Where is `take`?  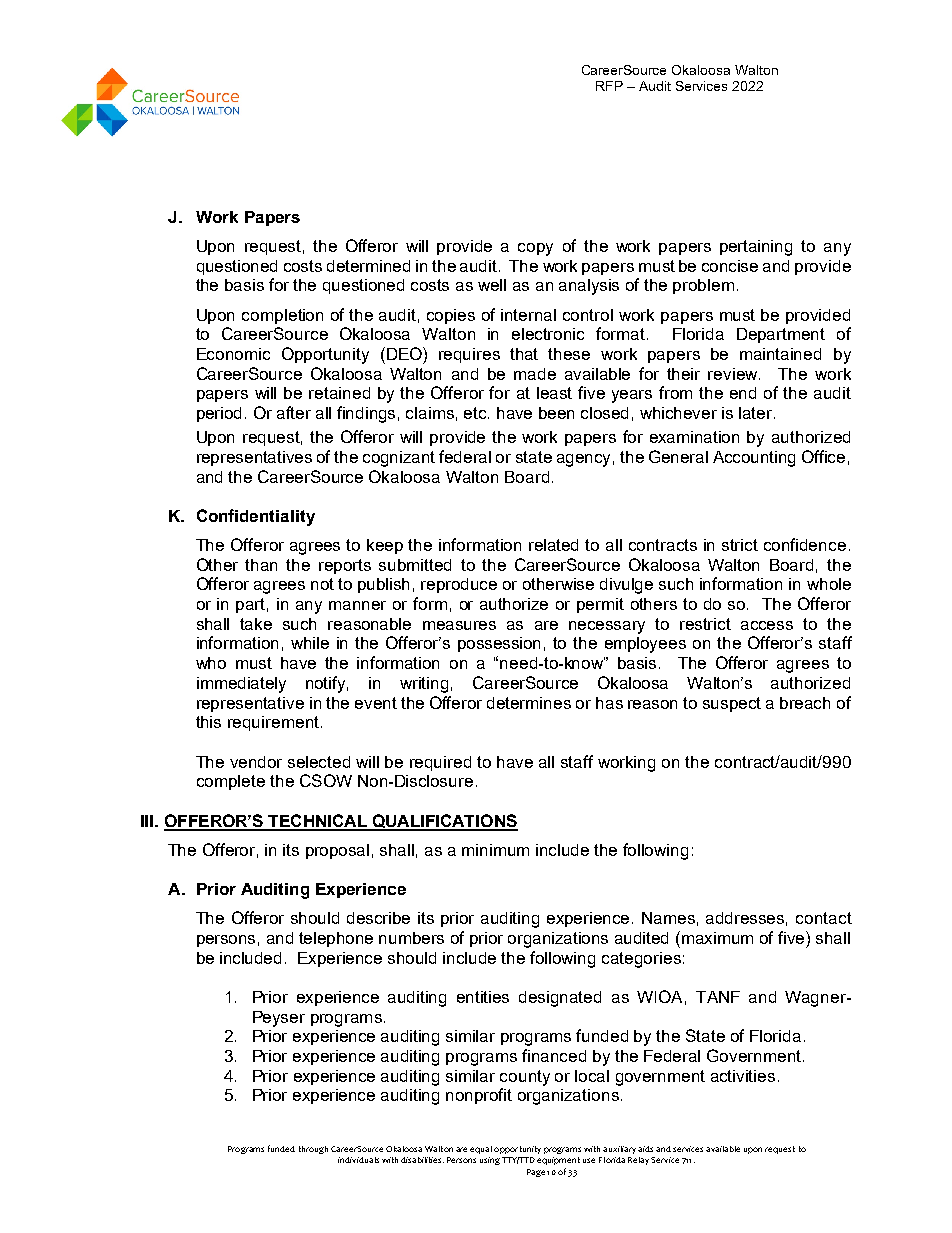
take is located at coordinates (256, 624).
